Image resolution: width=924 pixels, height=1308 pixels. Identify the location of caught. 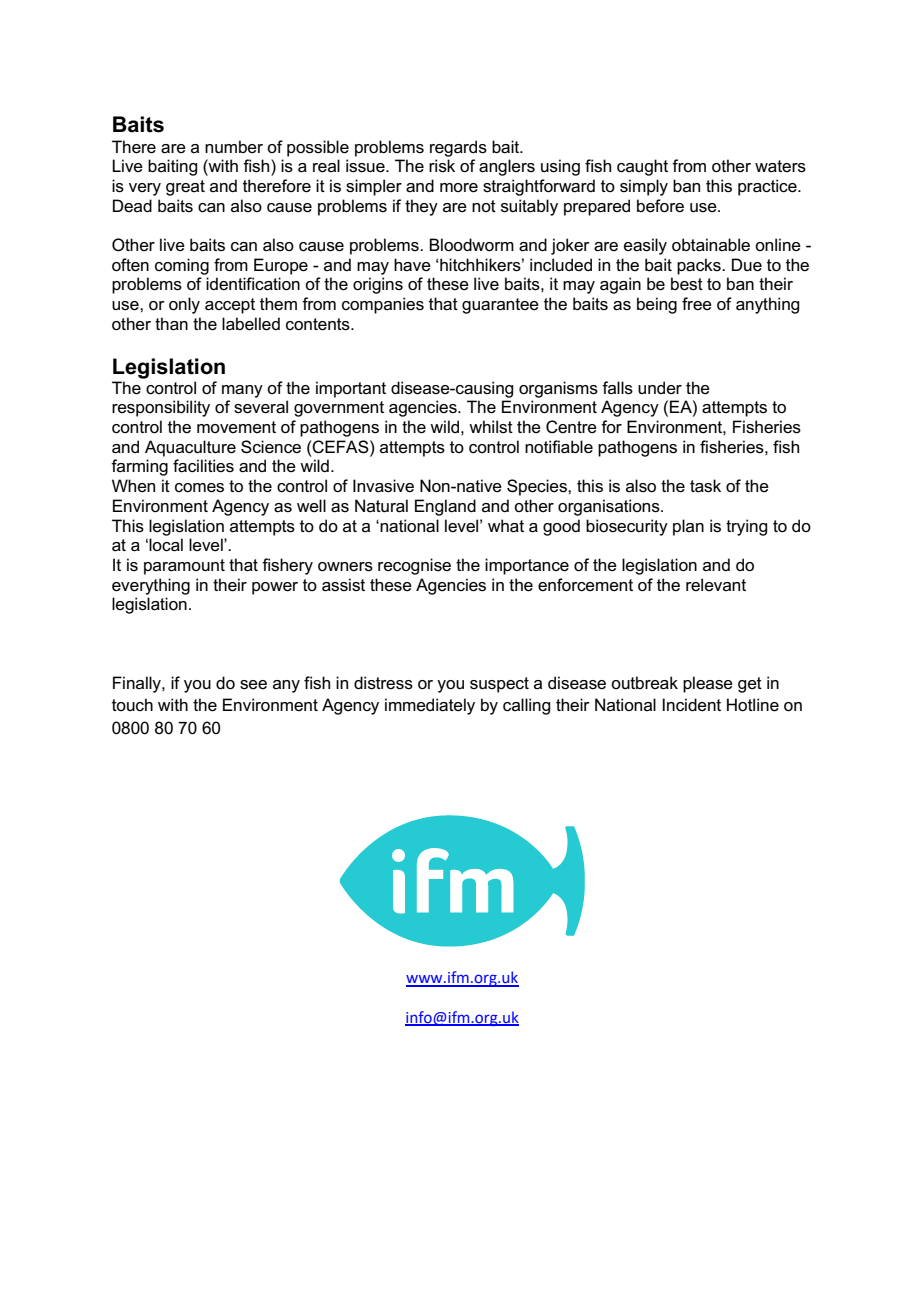
(642, 167).
